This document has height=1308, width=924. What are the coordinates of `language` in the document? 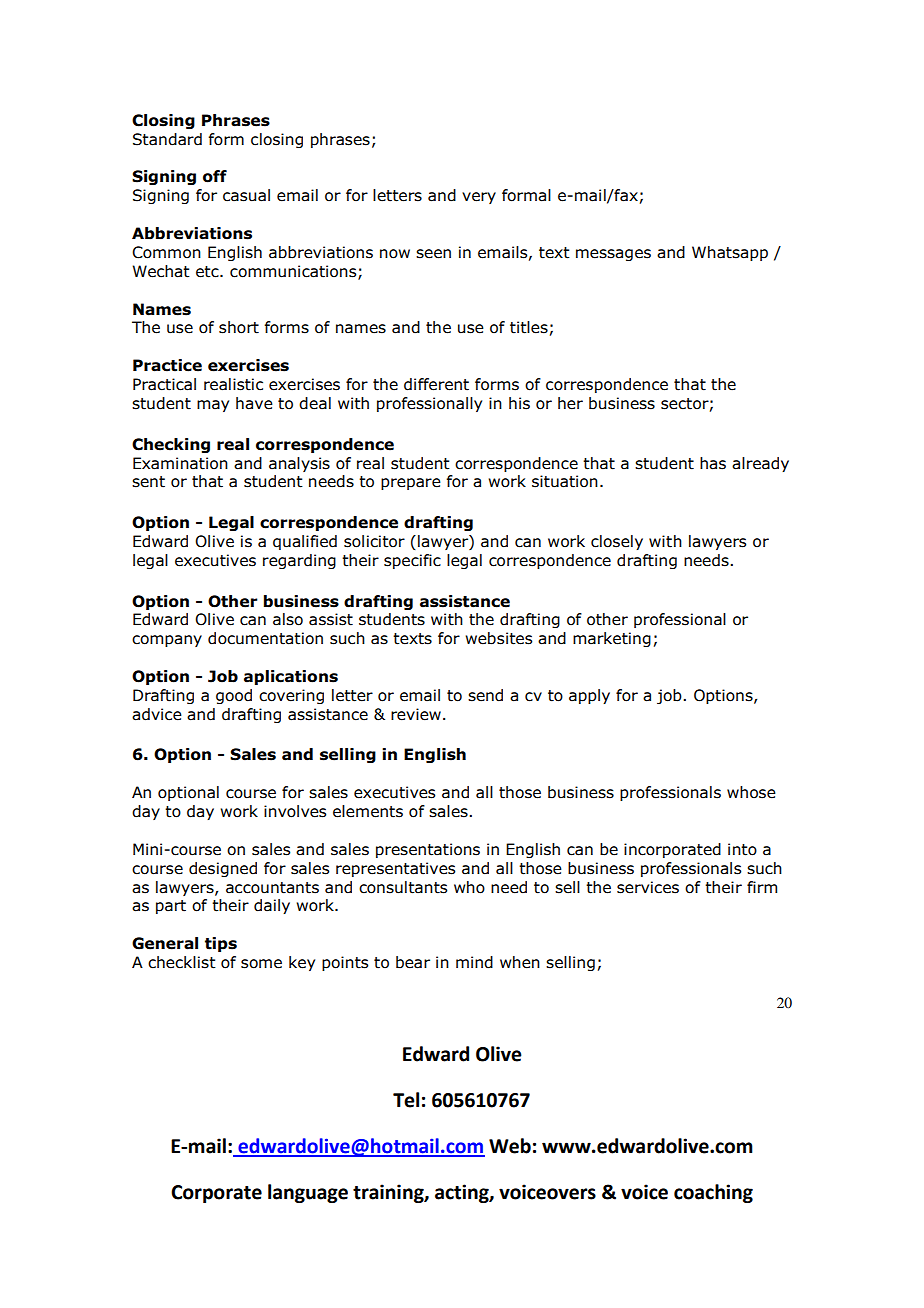 It's located at (308, 1193).
